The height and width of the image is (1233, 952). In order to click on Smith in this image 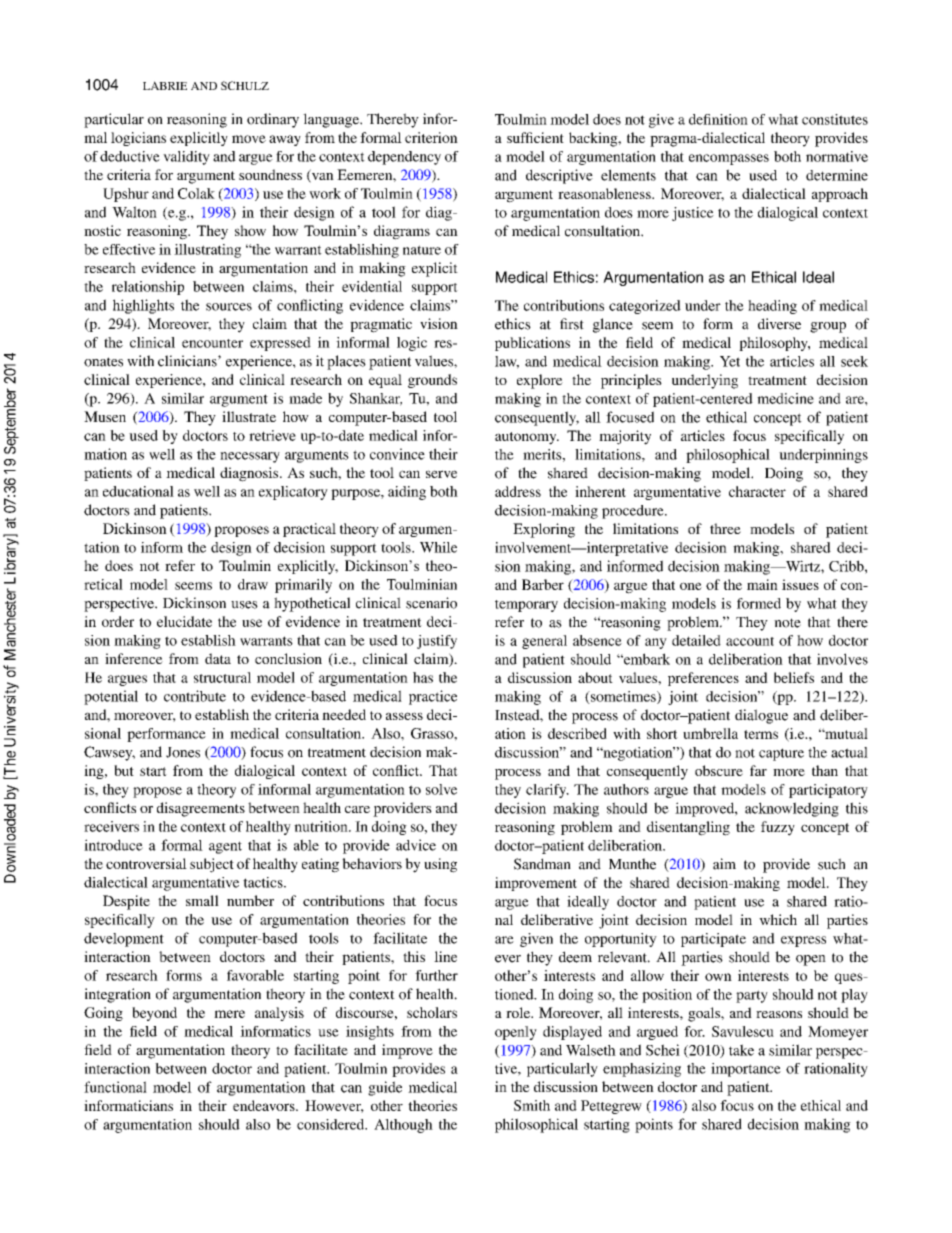, I will do `click(532, 1105)`.
